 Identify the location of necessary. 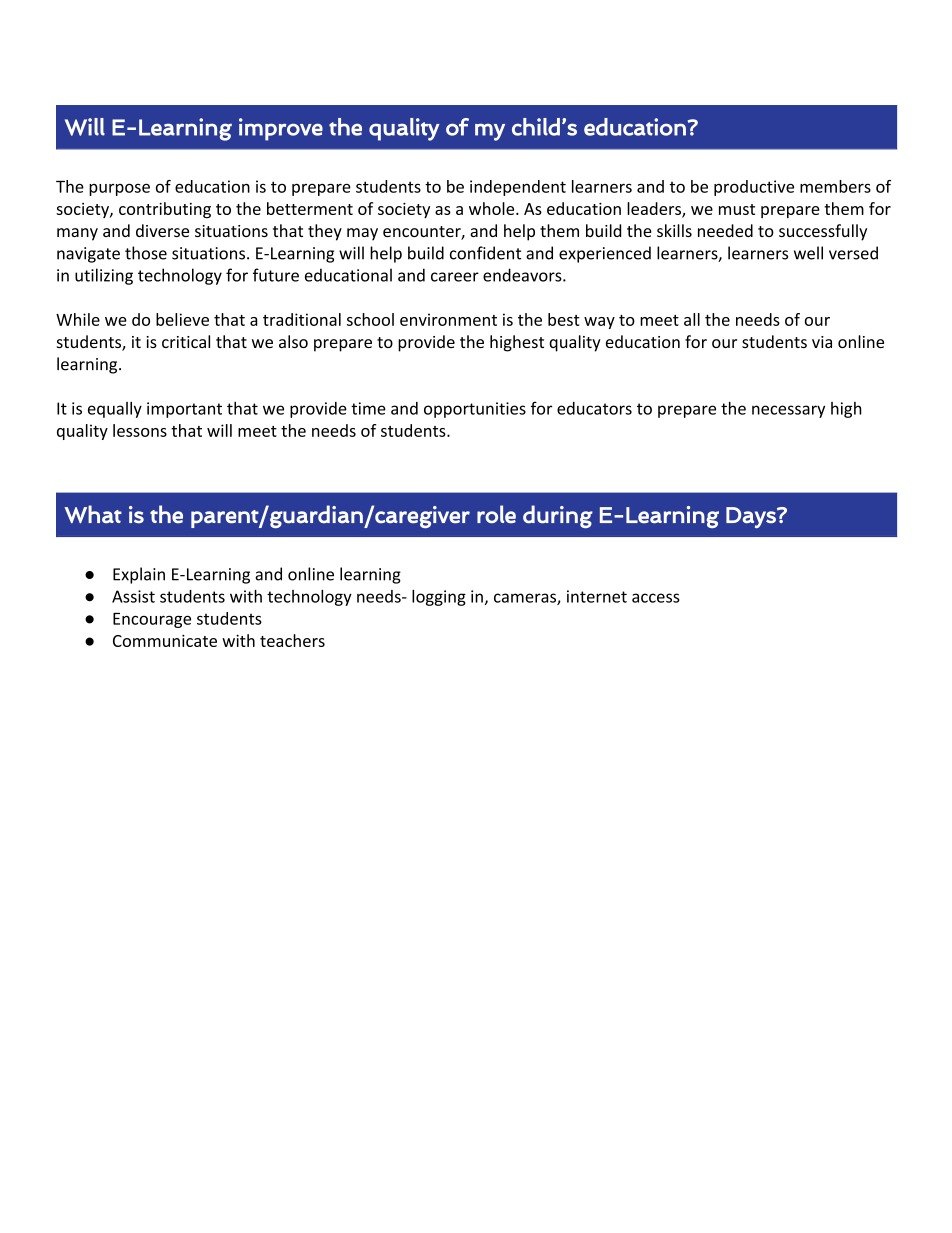
(788, 411).
